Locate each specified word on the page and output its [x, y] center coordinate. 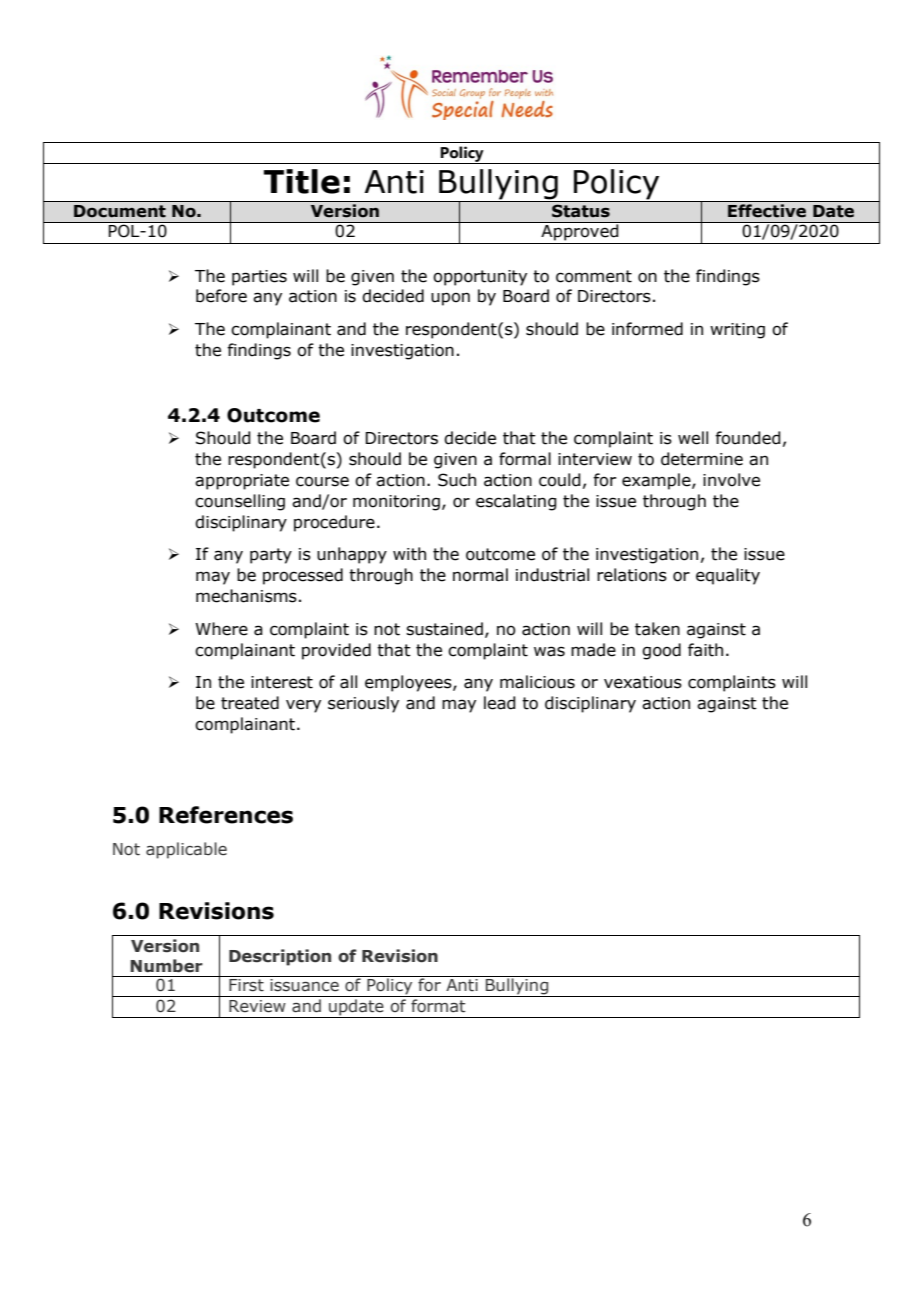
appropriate [242, 482]
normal [480, 575]
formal [525, 459]
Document [120, 211]
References [226, 815]
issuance [304, 985]
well [693, 438]
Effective [767, 211]
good [661, 651]
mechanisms [246, 596]
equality [728, 576]
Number [166, 966]
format [438, 1006]
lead [500, 703]
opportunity [480, 278]
